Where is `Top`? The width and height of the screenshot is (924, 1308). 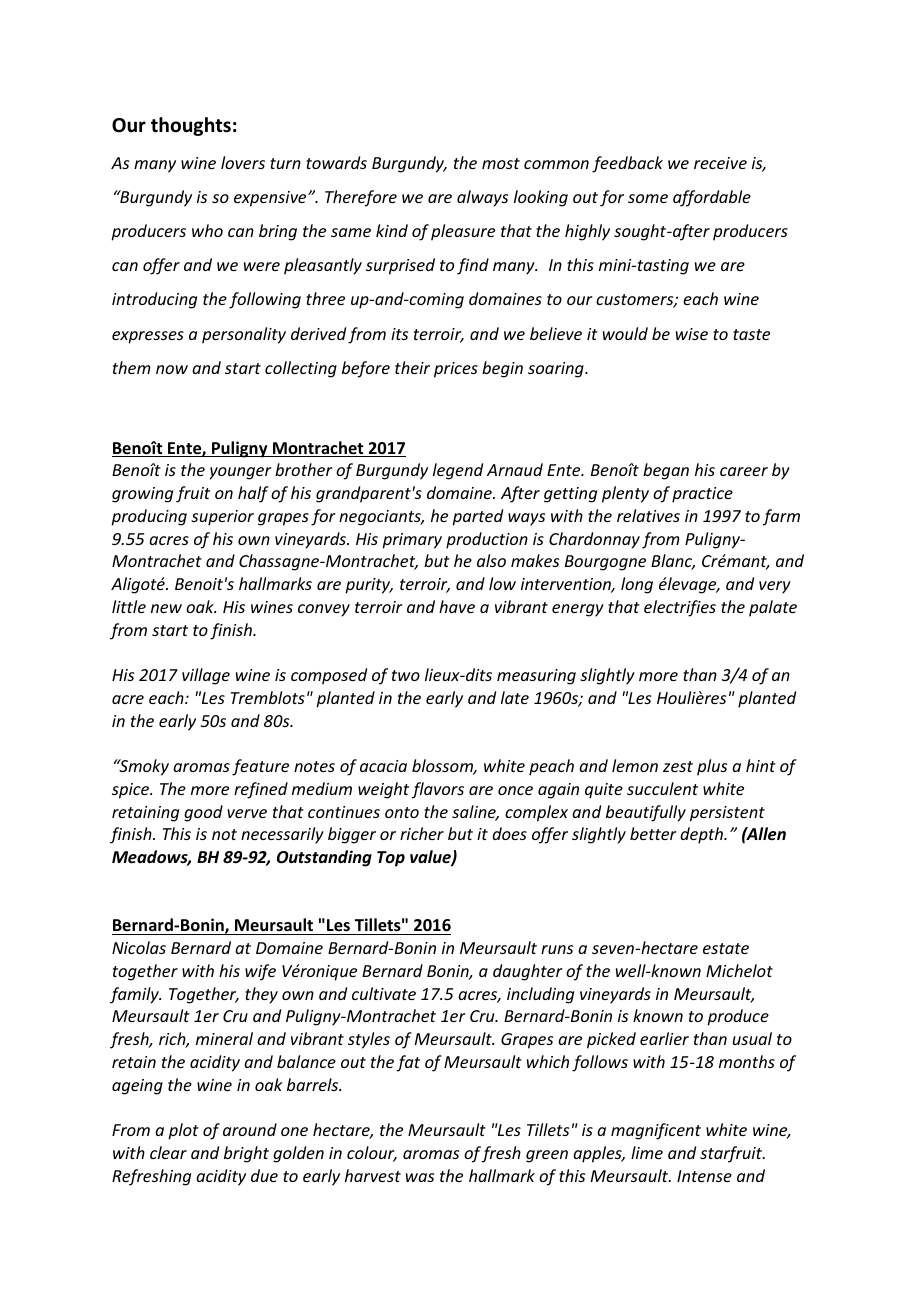 Top is located at coordinates (391, 859).
